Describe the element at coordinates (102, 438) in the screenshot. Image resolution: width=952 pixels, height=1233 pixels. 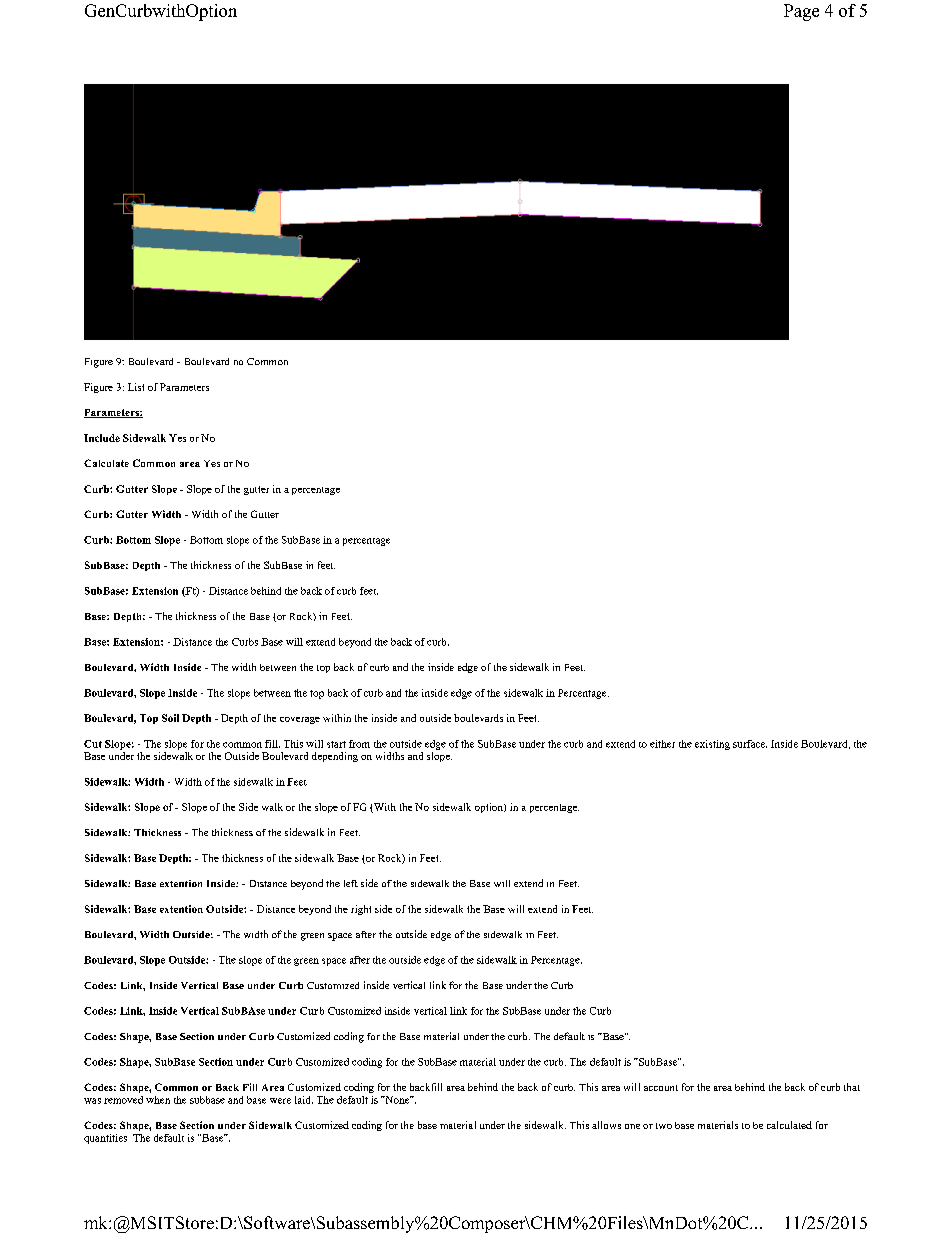
I see `Include` at that location.
